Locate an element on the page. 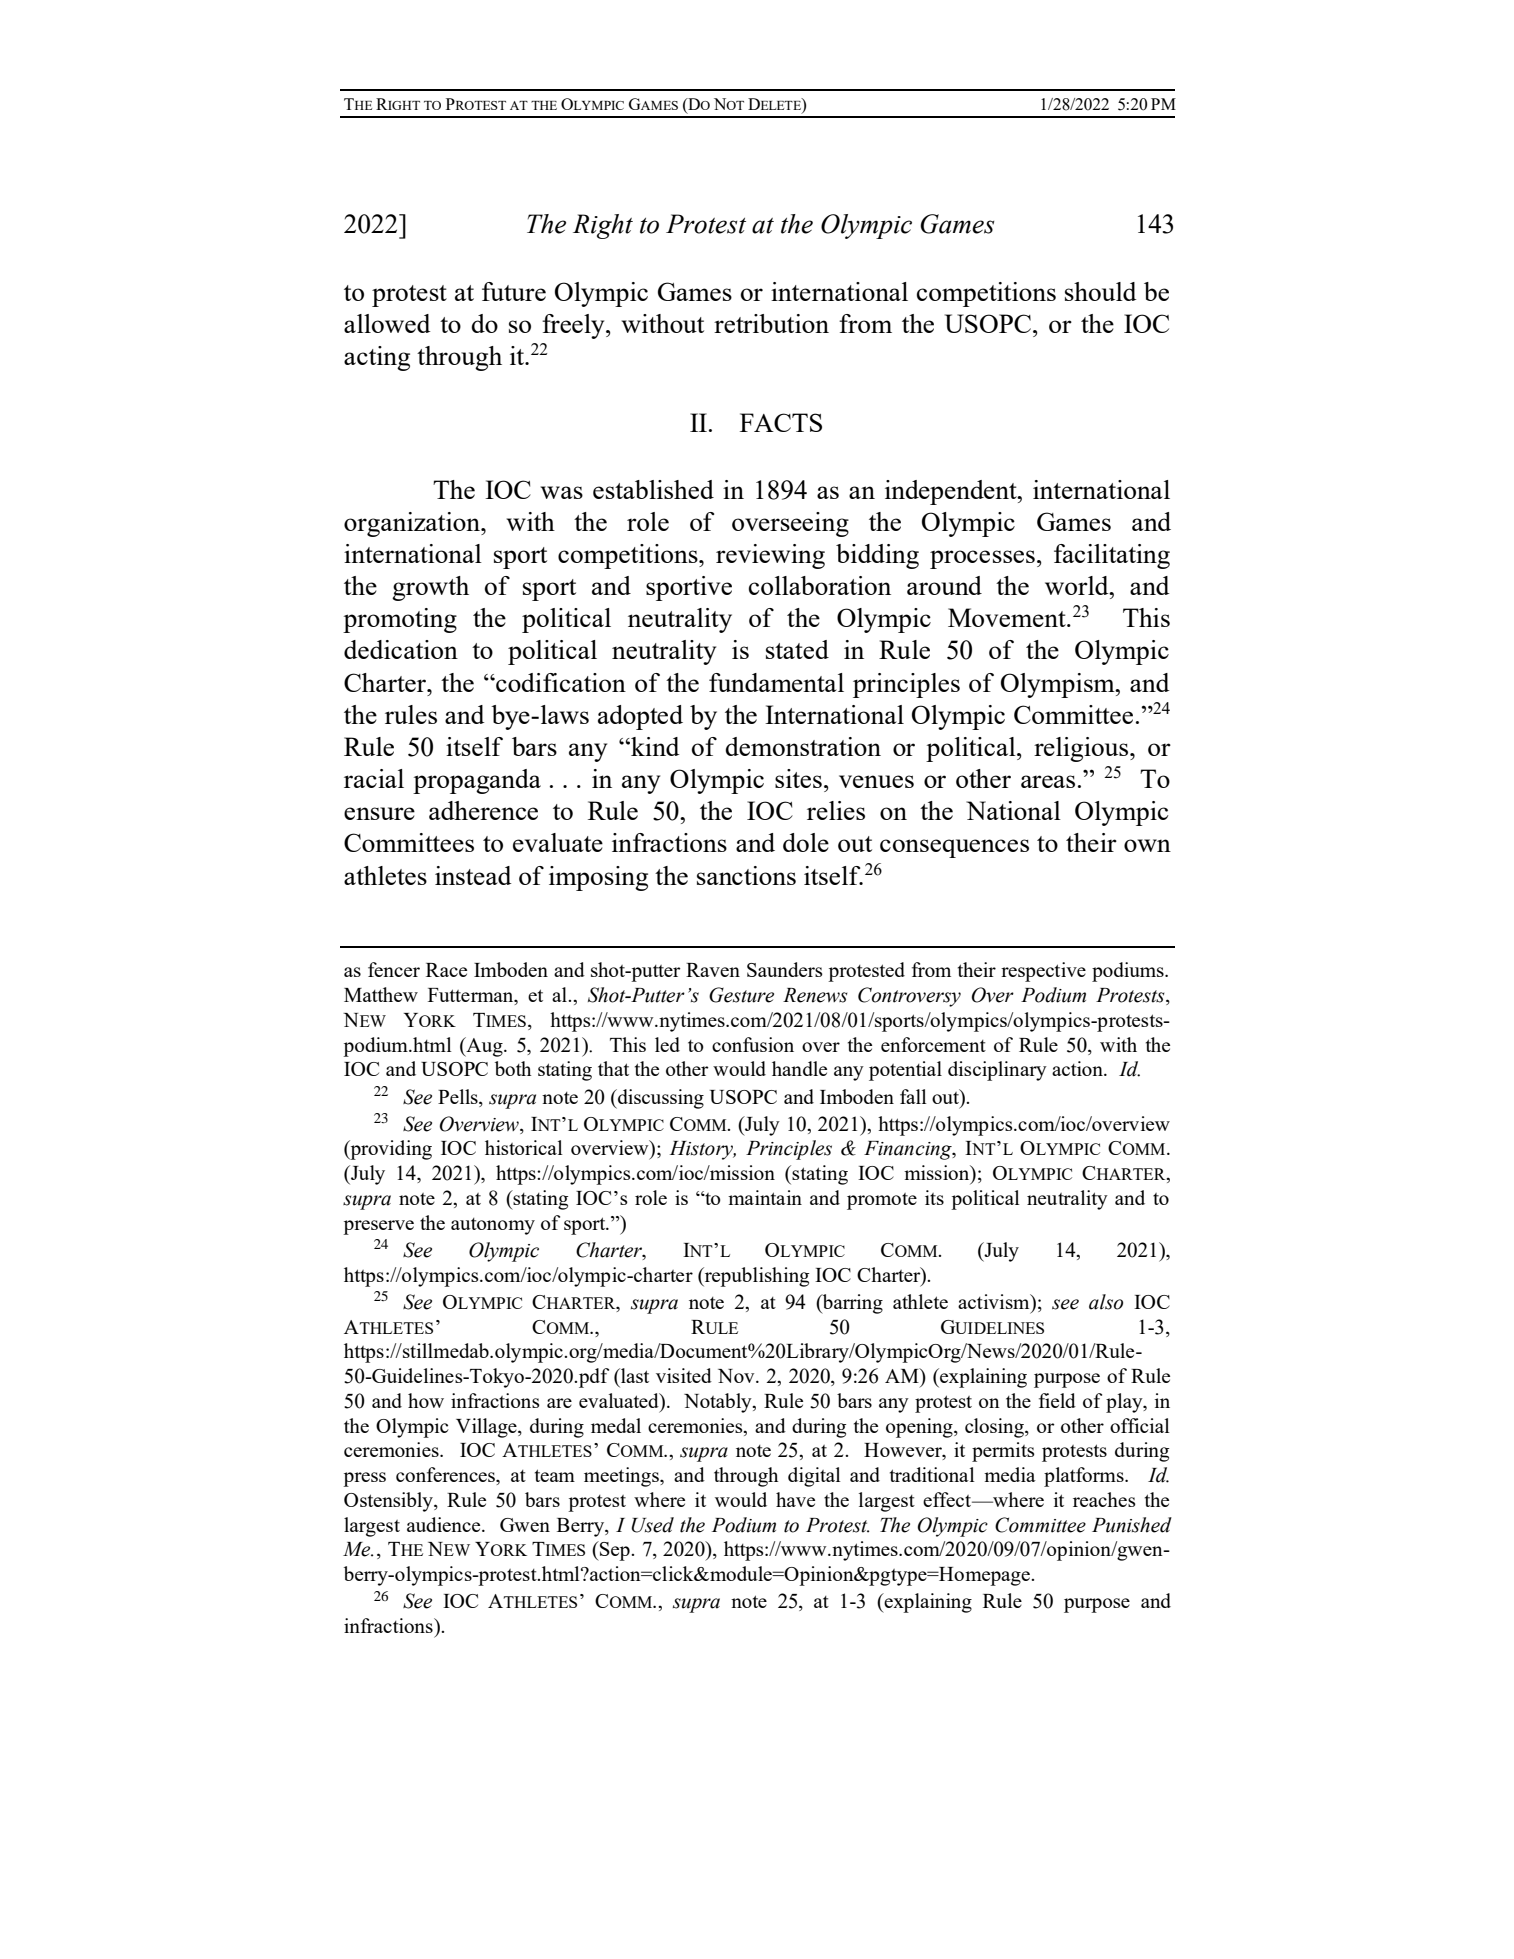 The image size is (1514, 1959). have is located at coordinates (795, 1499).
